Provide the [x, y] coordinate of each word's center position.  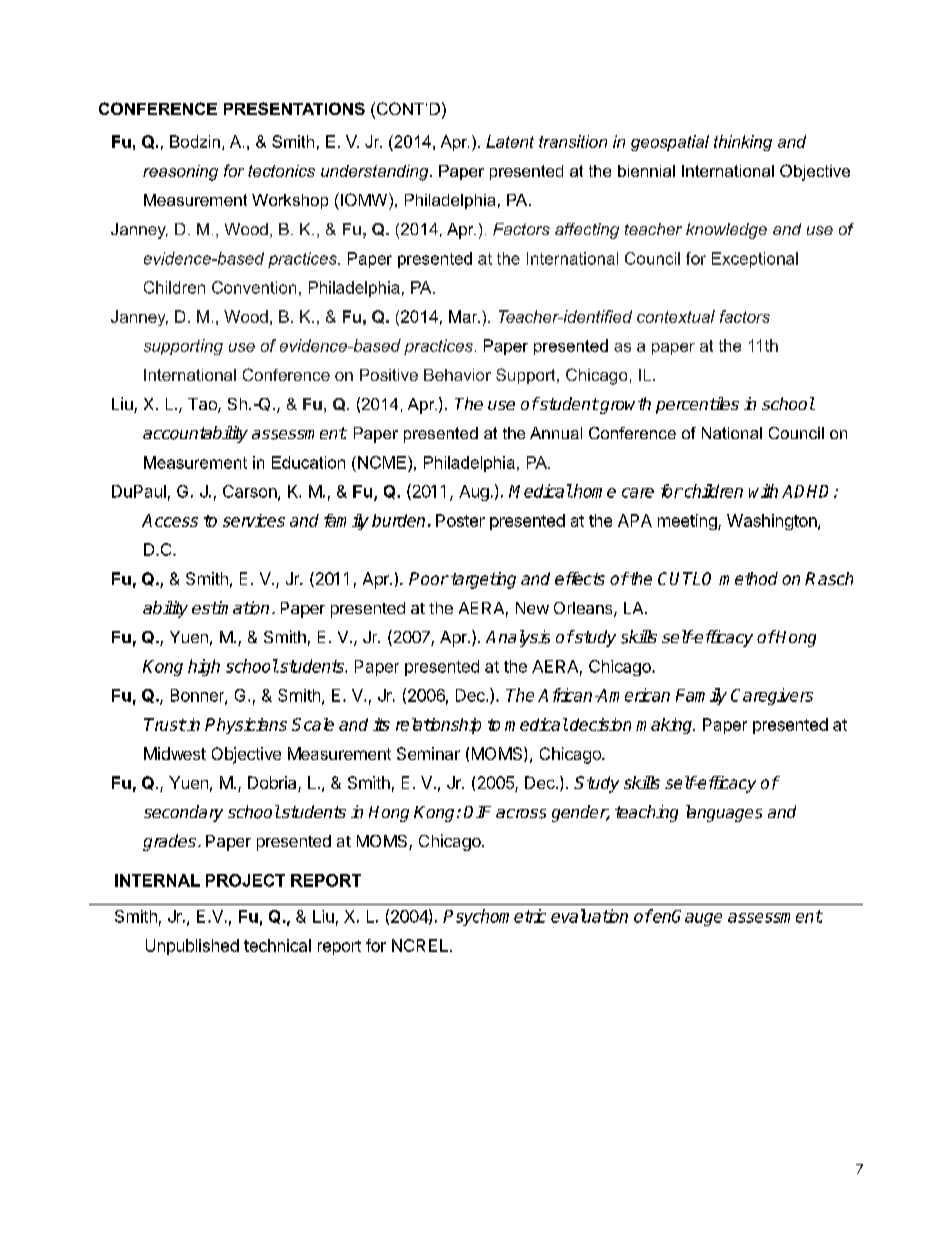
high [204, 667]
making [665, 726]
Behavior [457, 375]
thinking [743, 143]
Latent [510, 141]
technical [277, 945]
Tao [203, 405]
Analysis [518, 638]
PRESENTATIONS [294, 108]
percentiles [697, 405]
